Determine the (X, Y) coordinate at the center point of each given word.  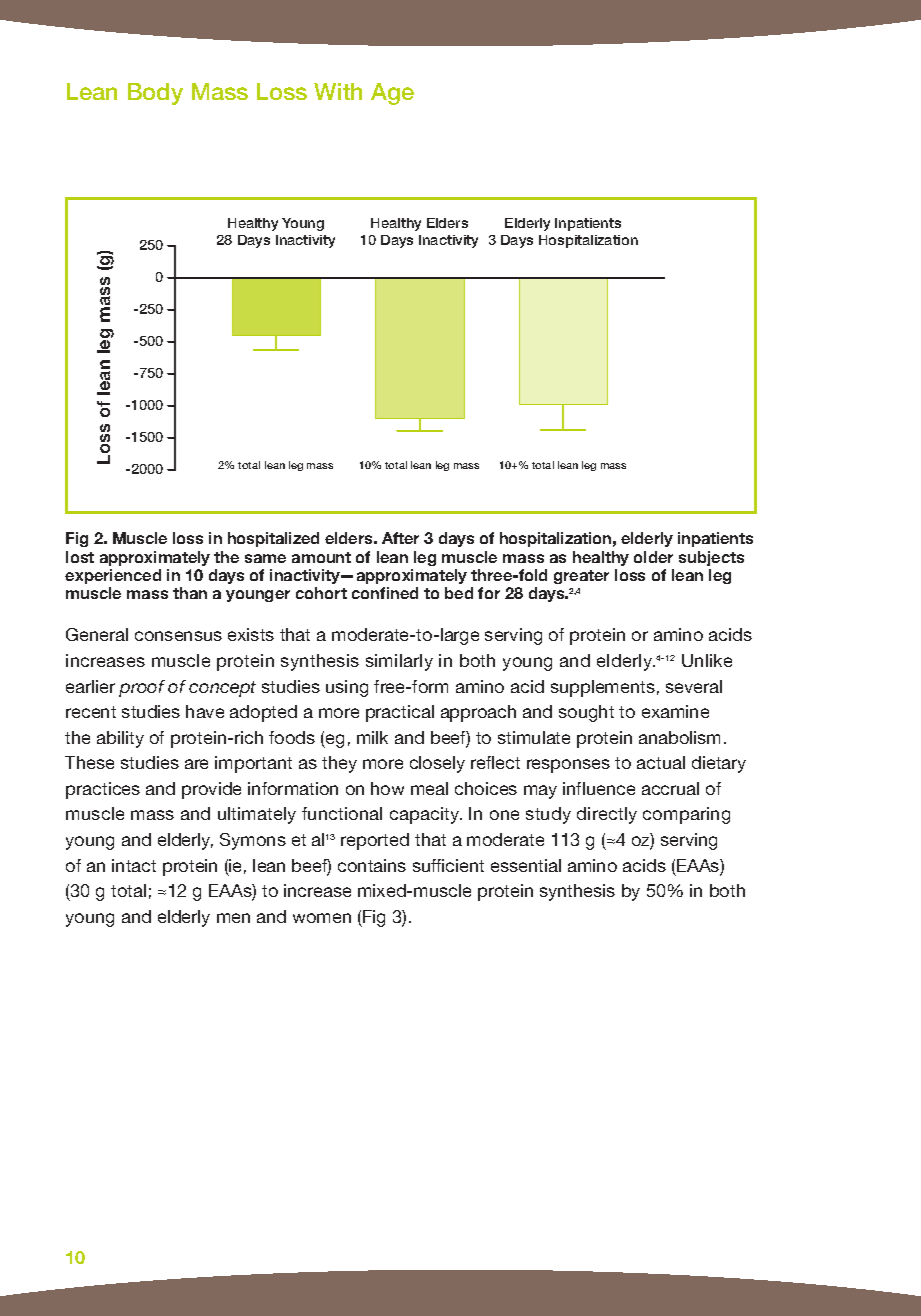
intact (134, 865)
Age (392, 94)
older (653, 557)
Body (155, 94)
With (338, 91)
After (400, 538)
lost (80, 557)
